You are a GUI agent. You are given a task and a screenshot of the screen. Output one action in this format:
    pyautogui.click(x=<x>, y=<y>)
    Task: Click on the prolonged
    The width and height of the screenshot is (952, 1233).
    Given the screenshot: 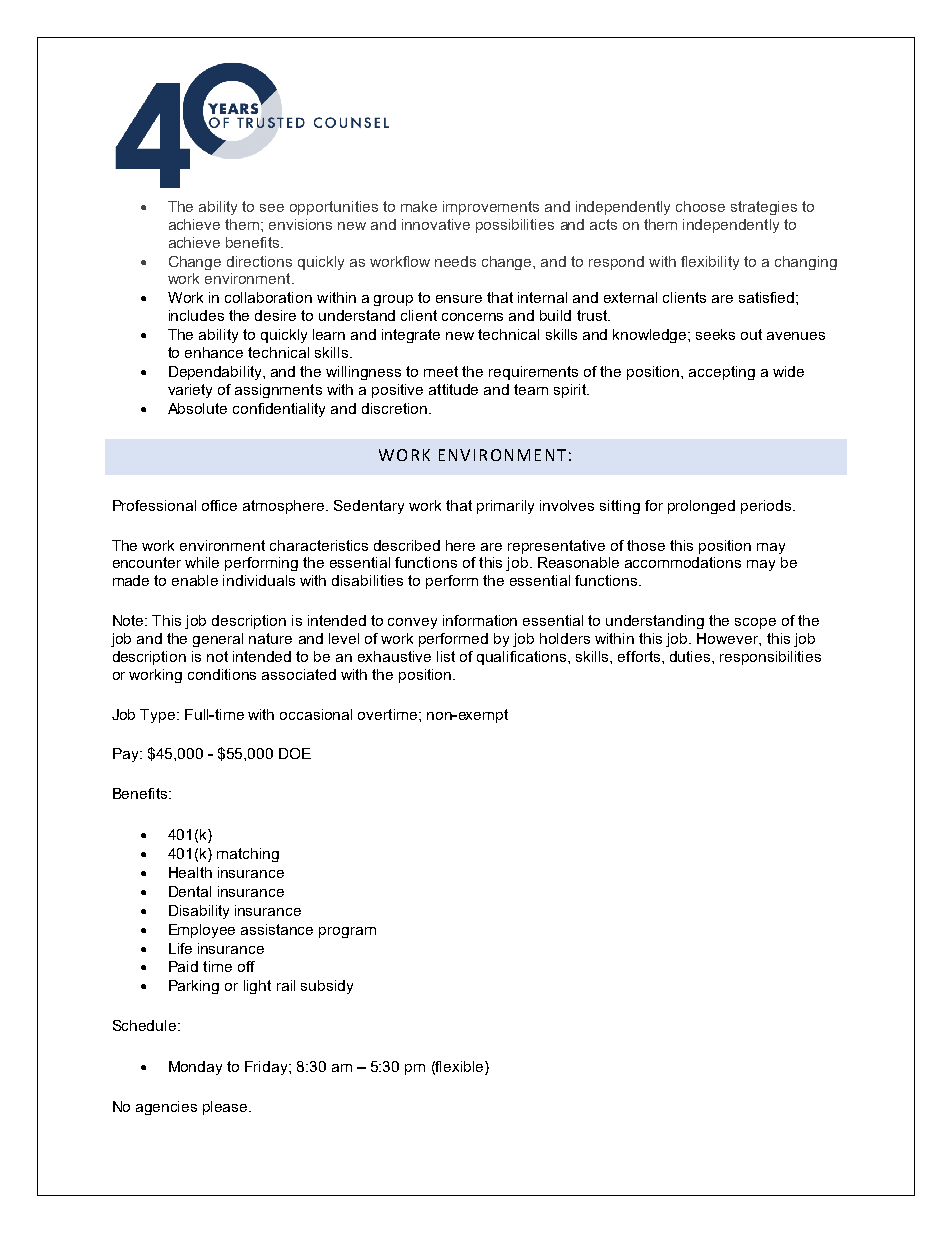 What is the action you would take?
    pyautogui.click(x=701, y=507)
